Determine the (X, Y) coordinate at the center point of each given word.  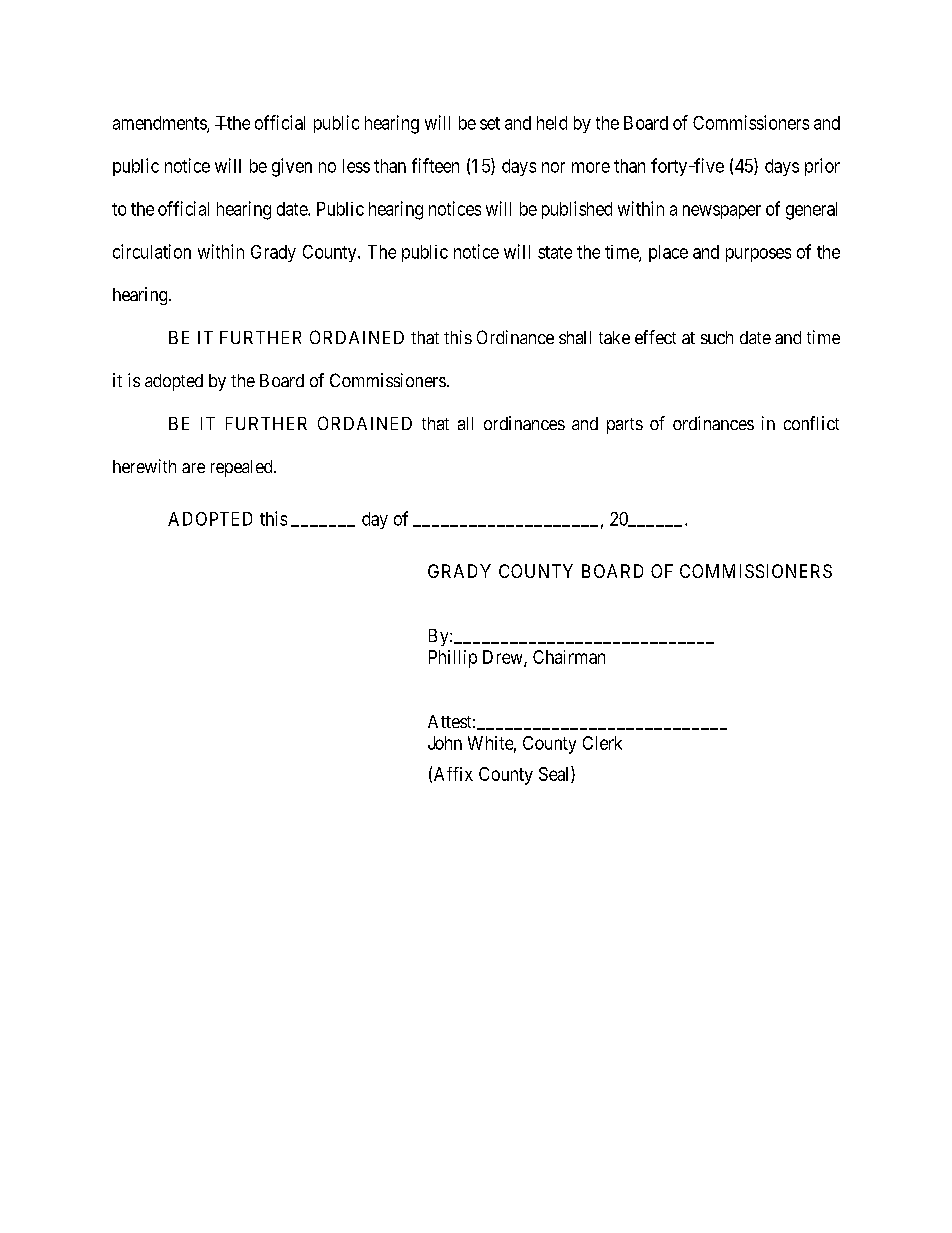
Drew (504, 658)
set (490, 123)
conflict (811, 423)
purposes (758, 255)
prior (822, 167)
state (555, 252)
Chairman (569, 657)
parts (625, 426)
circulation (152, 251)
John (445, 743)
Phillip (453, 659)
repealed (243, 468)
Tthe (232, 123)
